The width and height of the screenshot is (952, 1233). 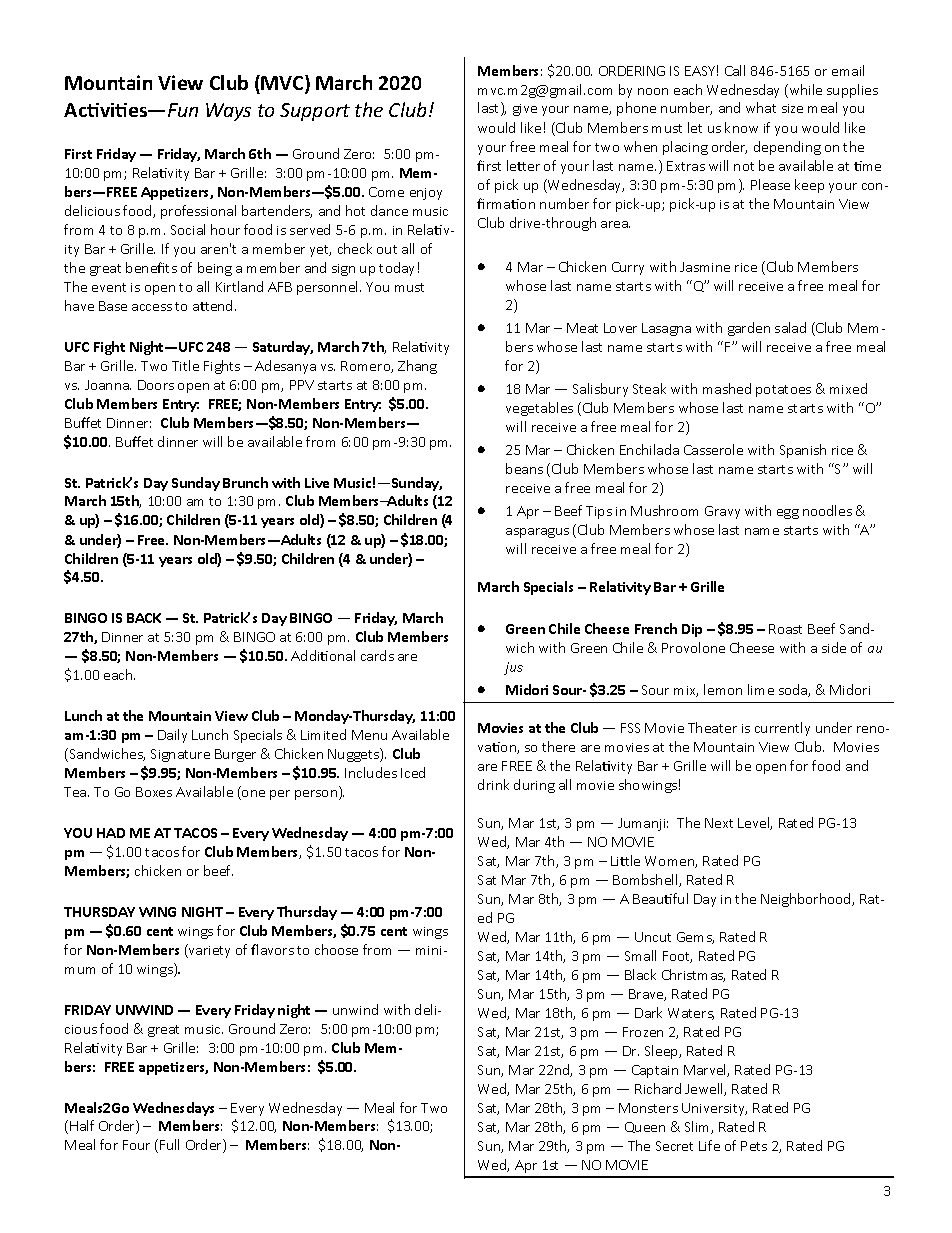 What do you see at coordinates (761, 107) in the screenshot?
I see `what` at bounding box center [761, 107].
